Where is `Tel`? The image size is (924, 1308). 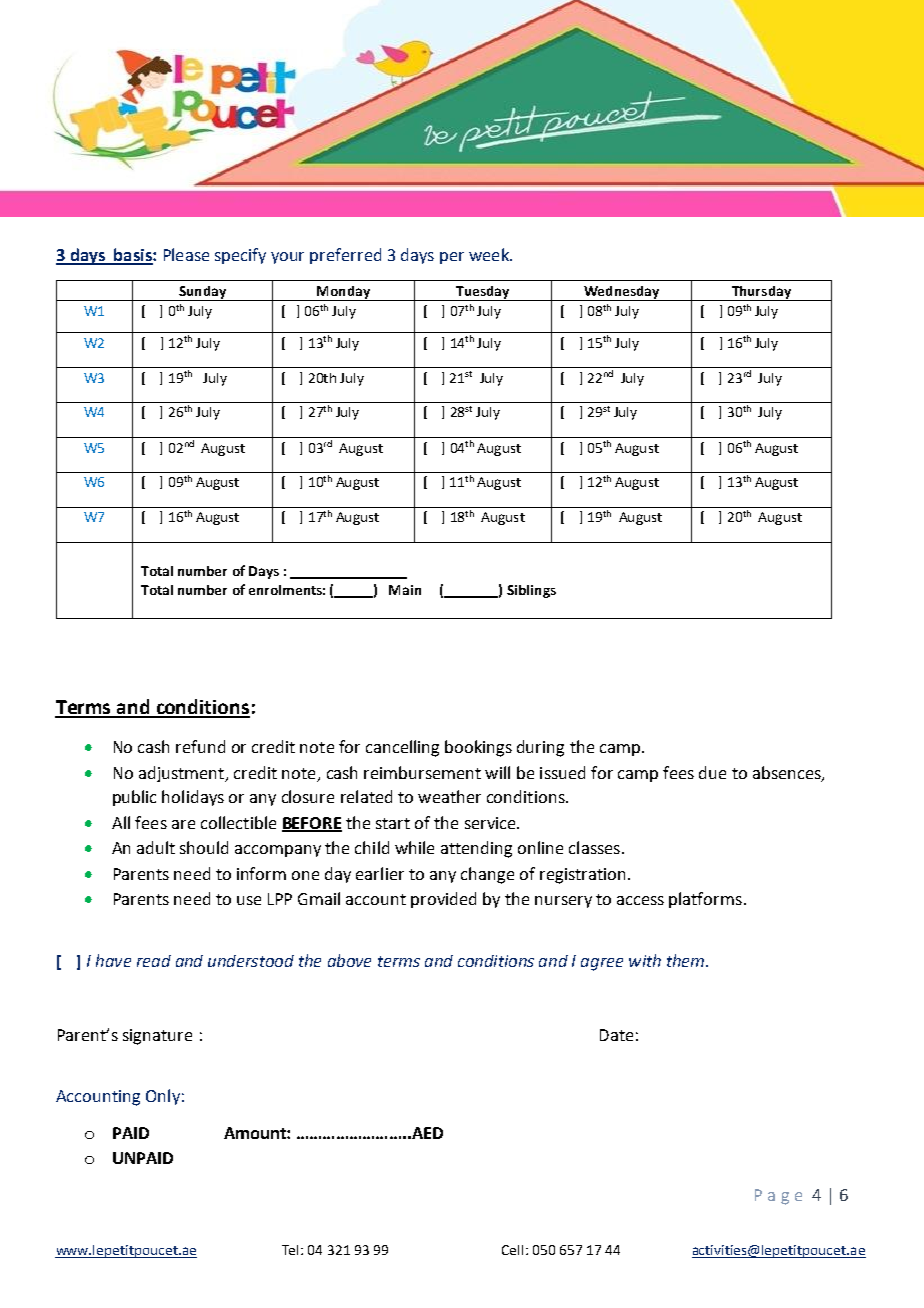
Tel is located at coordinates (292, 1250).
